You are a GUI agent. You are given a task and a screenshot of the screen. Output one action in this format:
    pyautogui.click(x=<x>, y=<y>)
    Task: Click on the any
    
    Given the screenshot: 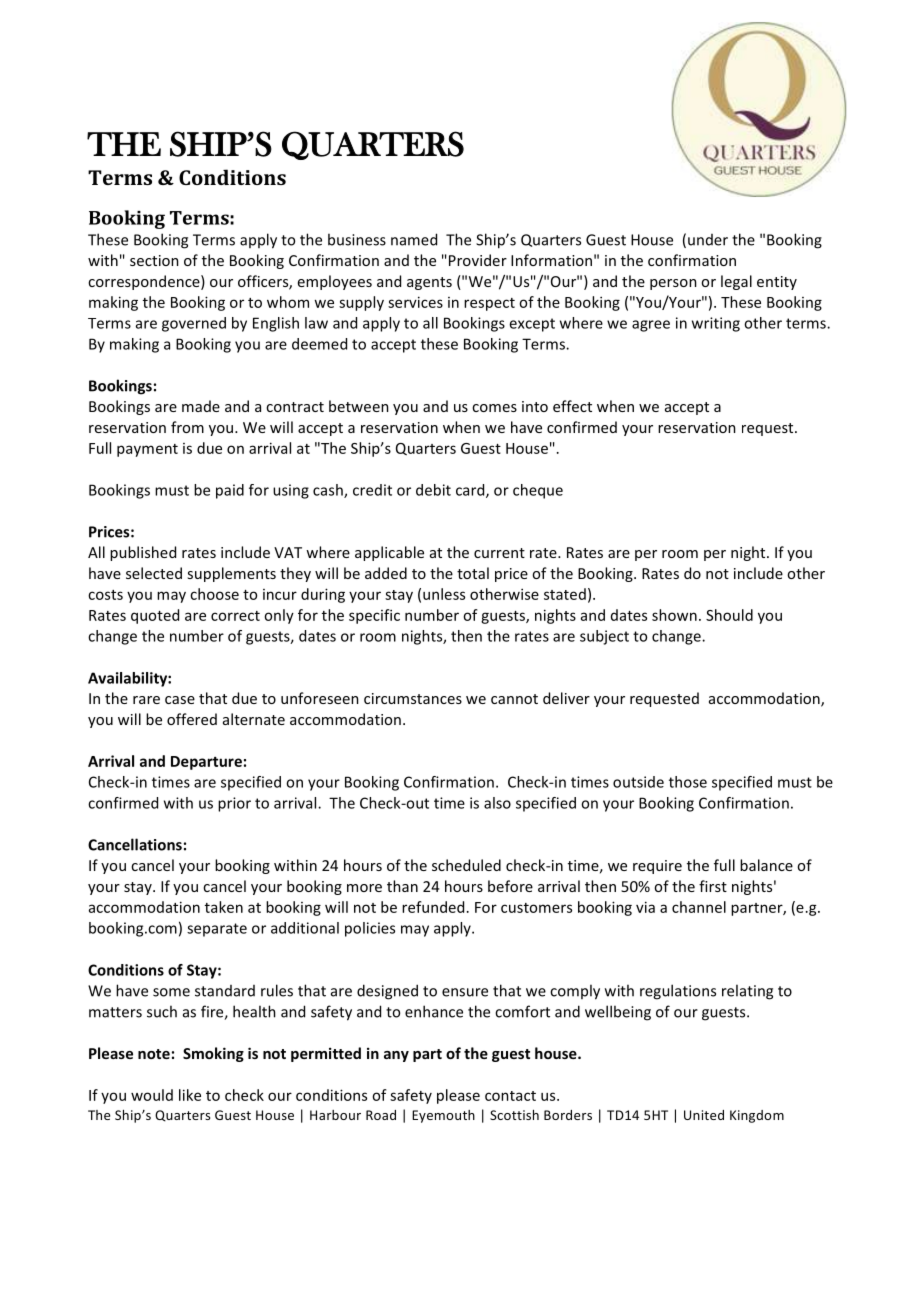 What is the action you would take?
    pyautogui.click(x=396, y=1056)
